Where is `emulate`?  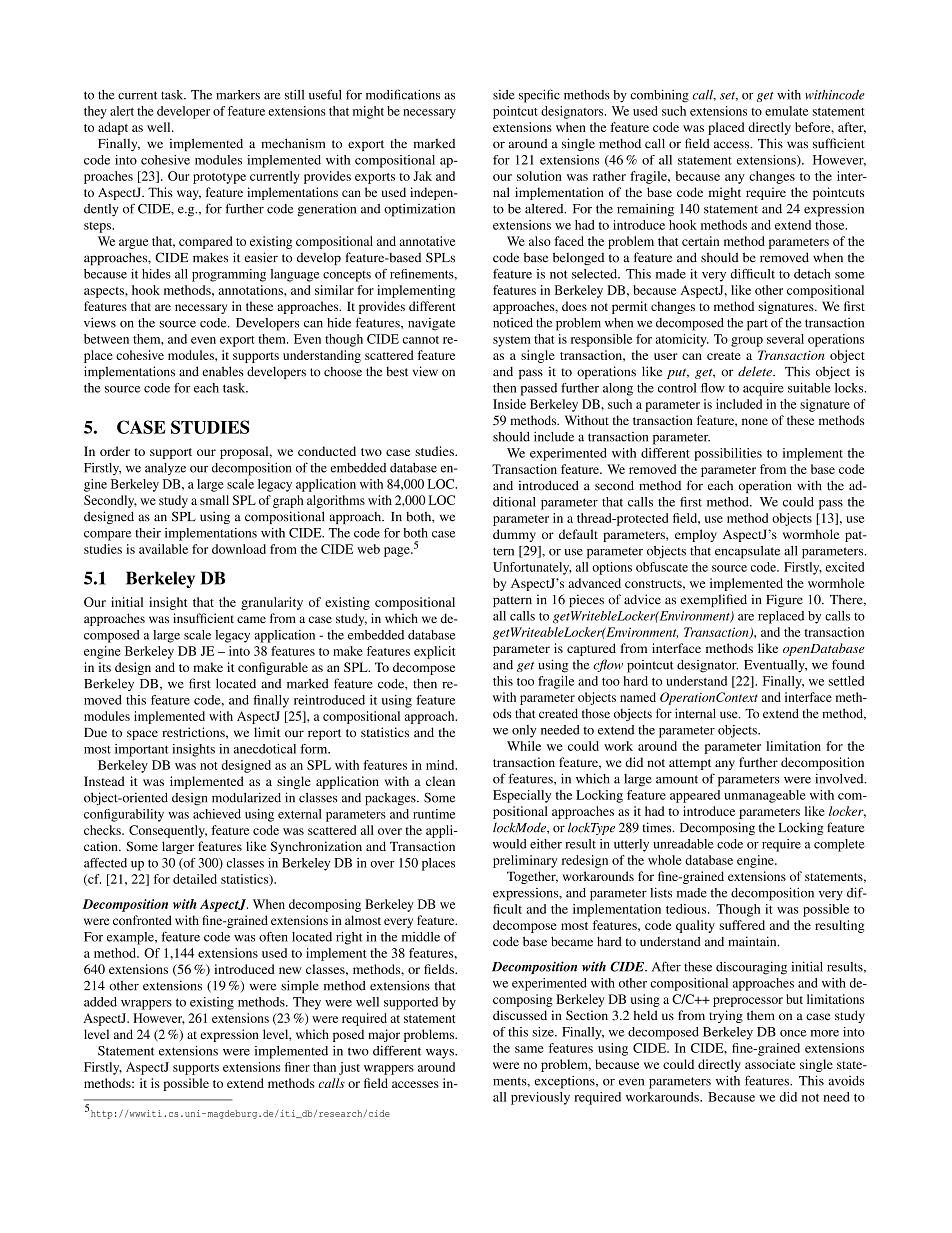
emulate is located at coordinates (786, 111).
